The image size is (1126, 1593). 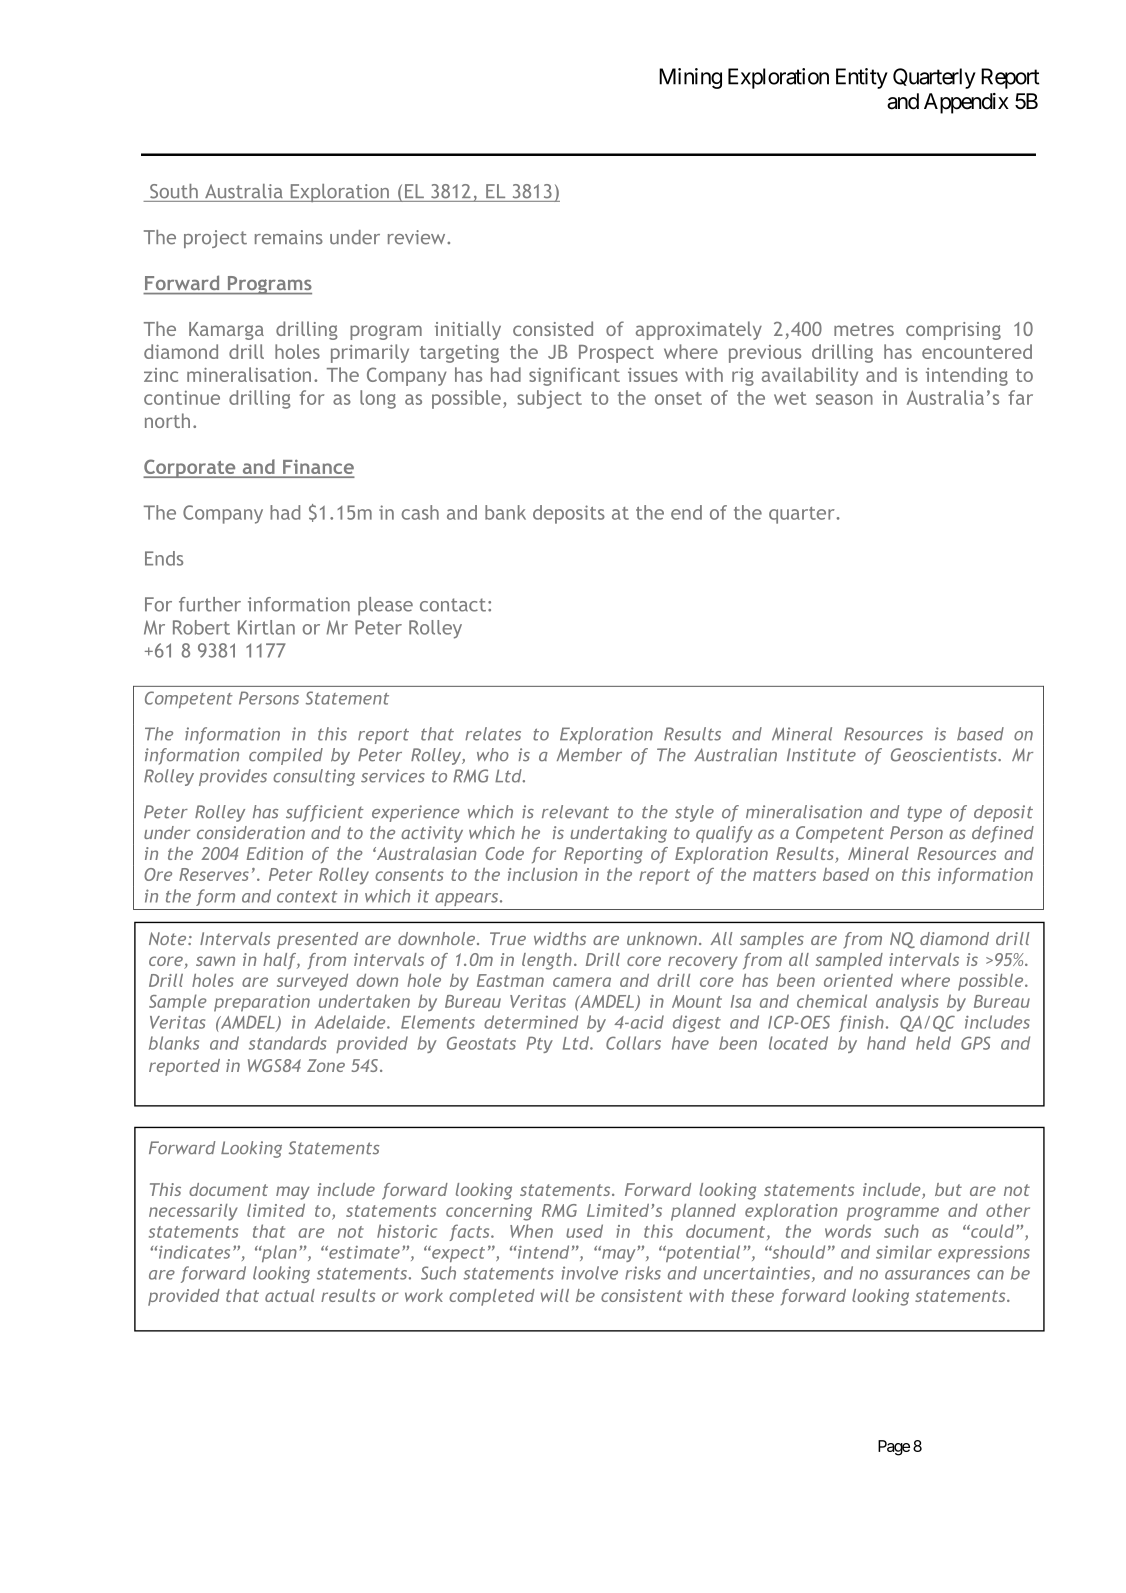 I want to click on Member, so click(x=589, y=755).
